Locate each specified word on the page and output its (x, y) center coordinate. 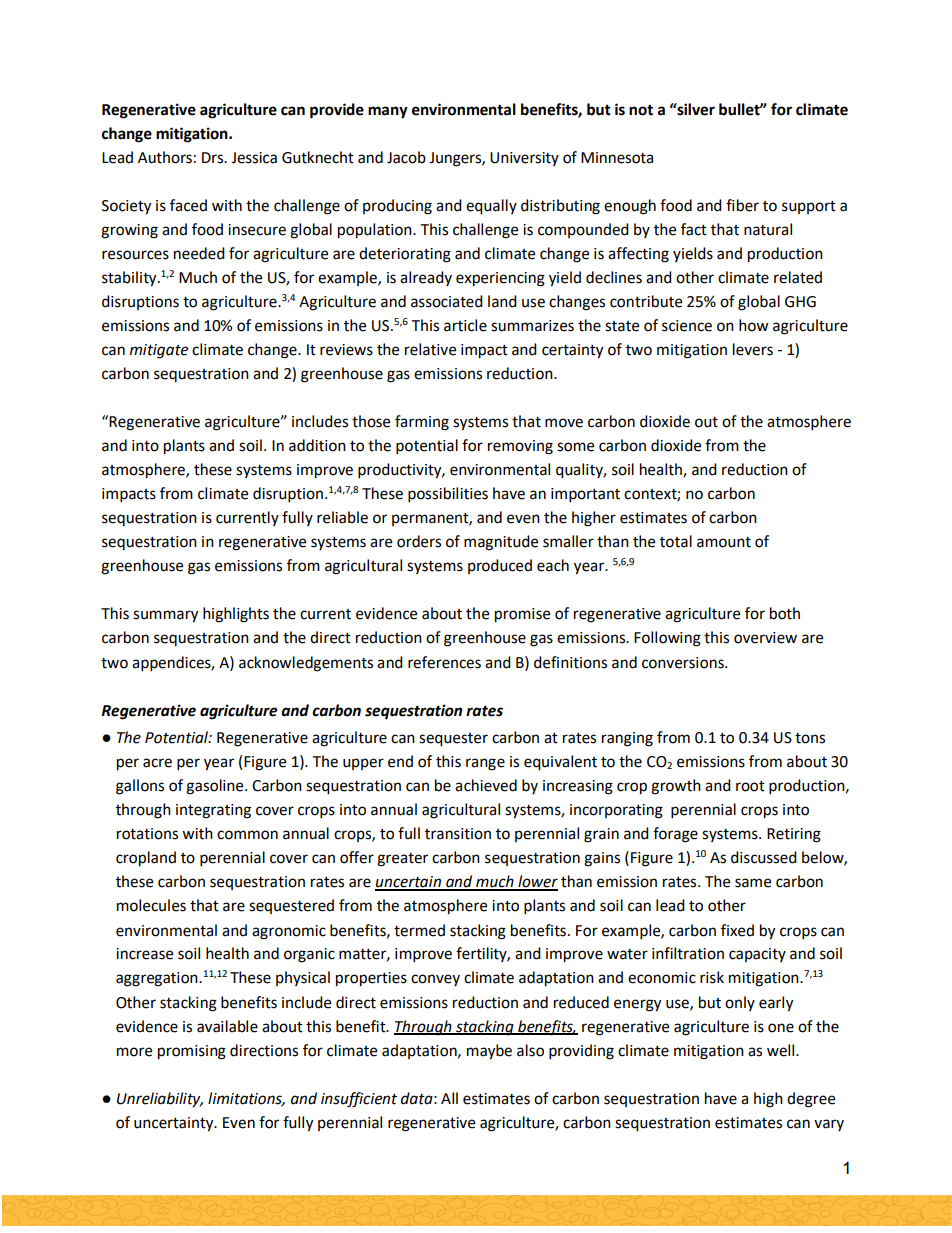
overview (765, 638)
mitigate (159, 351)
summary (165, 616)
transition (458, 834)
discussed (764, 857)
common (247, 835)
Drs (214, 158)
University (524, 159)
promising (192, 1052)
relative (430, 349)
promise (522, 615)
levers (753, 349)
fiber (742, 205)
